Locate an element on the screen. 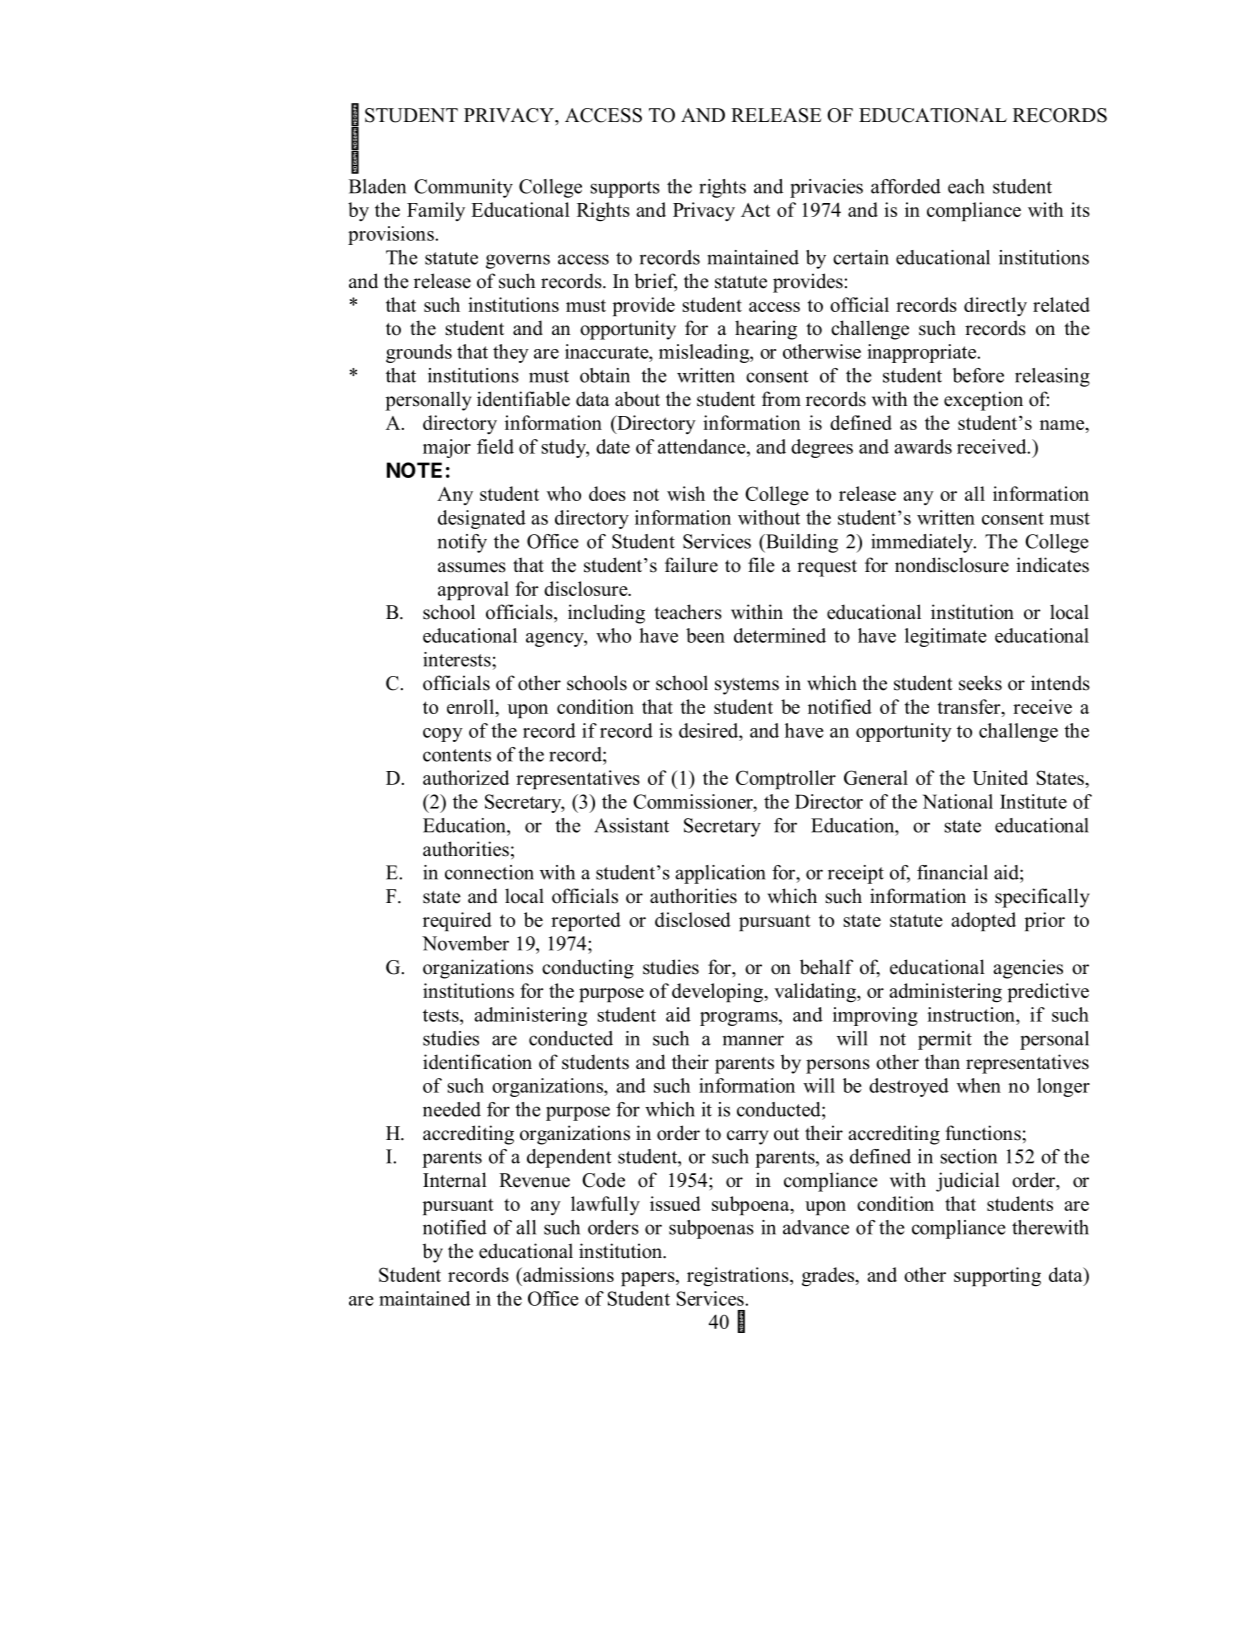 This screenshot has height=1630, width=1260. Internal is located at coordinates (455, 1180).
